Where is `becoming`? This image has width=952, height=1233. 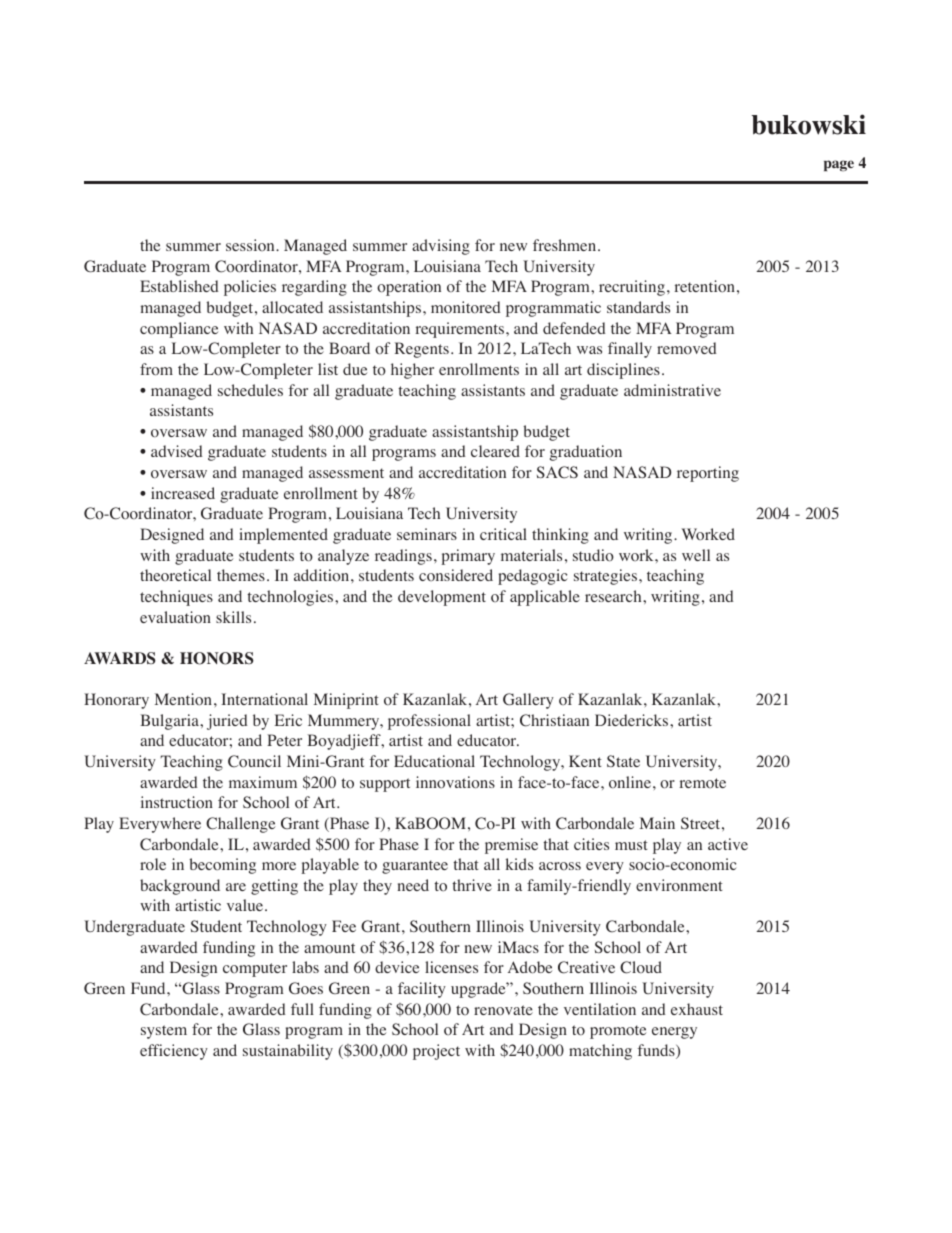 becoming is located at coordinates (222, 866).
